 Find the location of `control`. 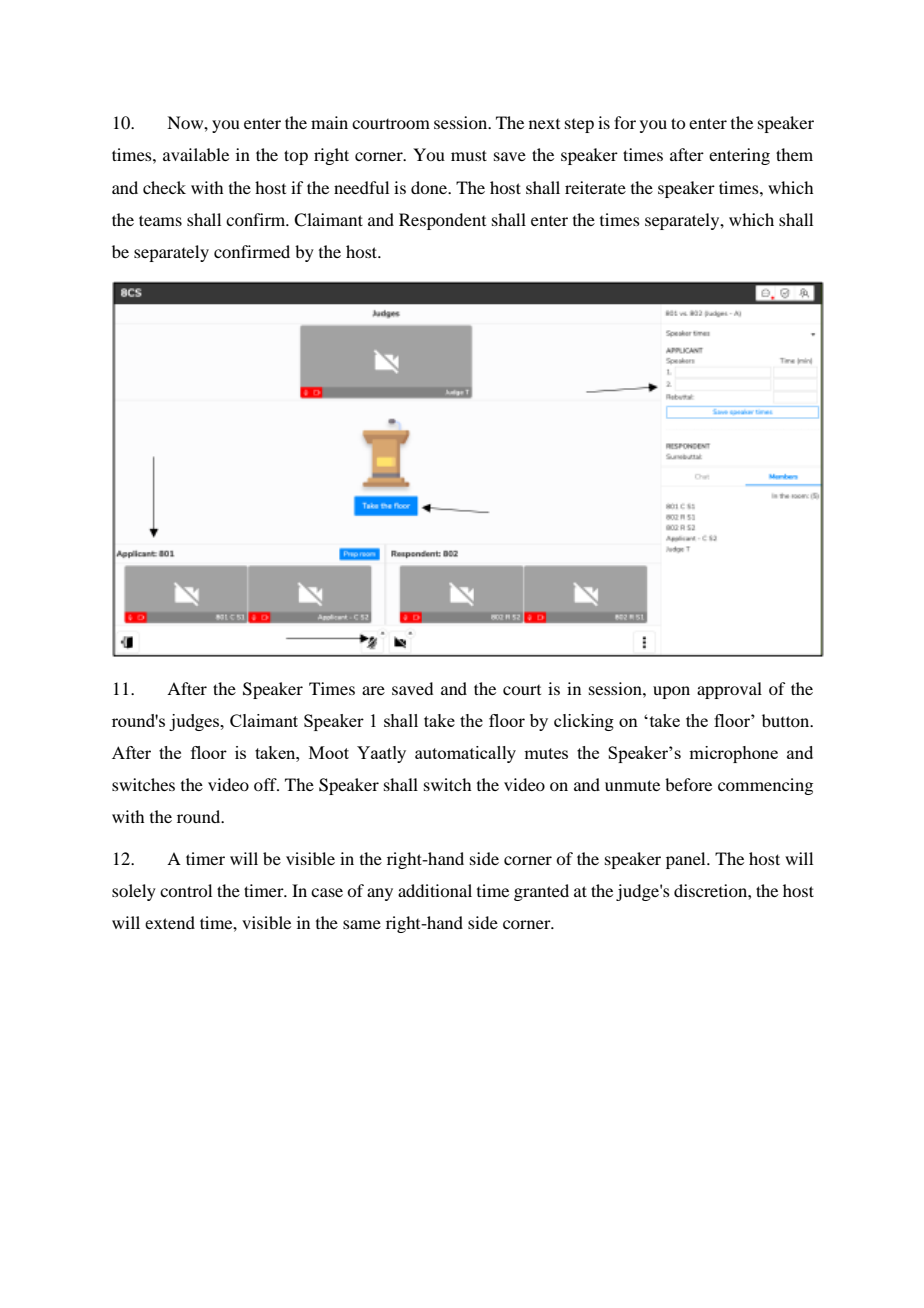

control is located at coordinates (186, 890).
